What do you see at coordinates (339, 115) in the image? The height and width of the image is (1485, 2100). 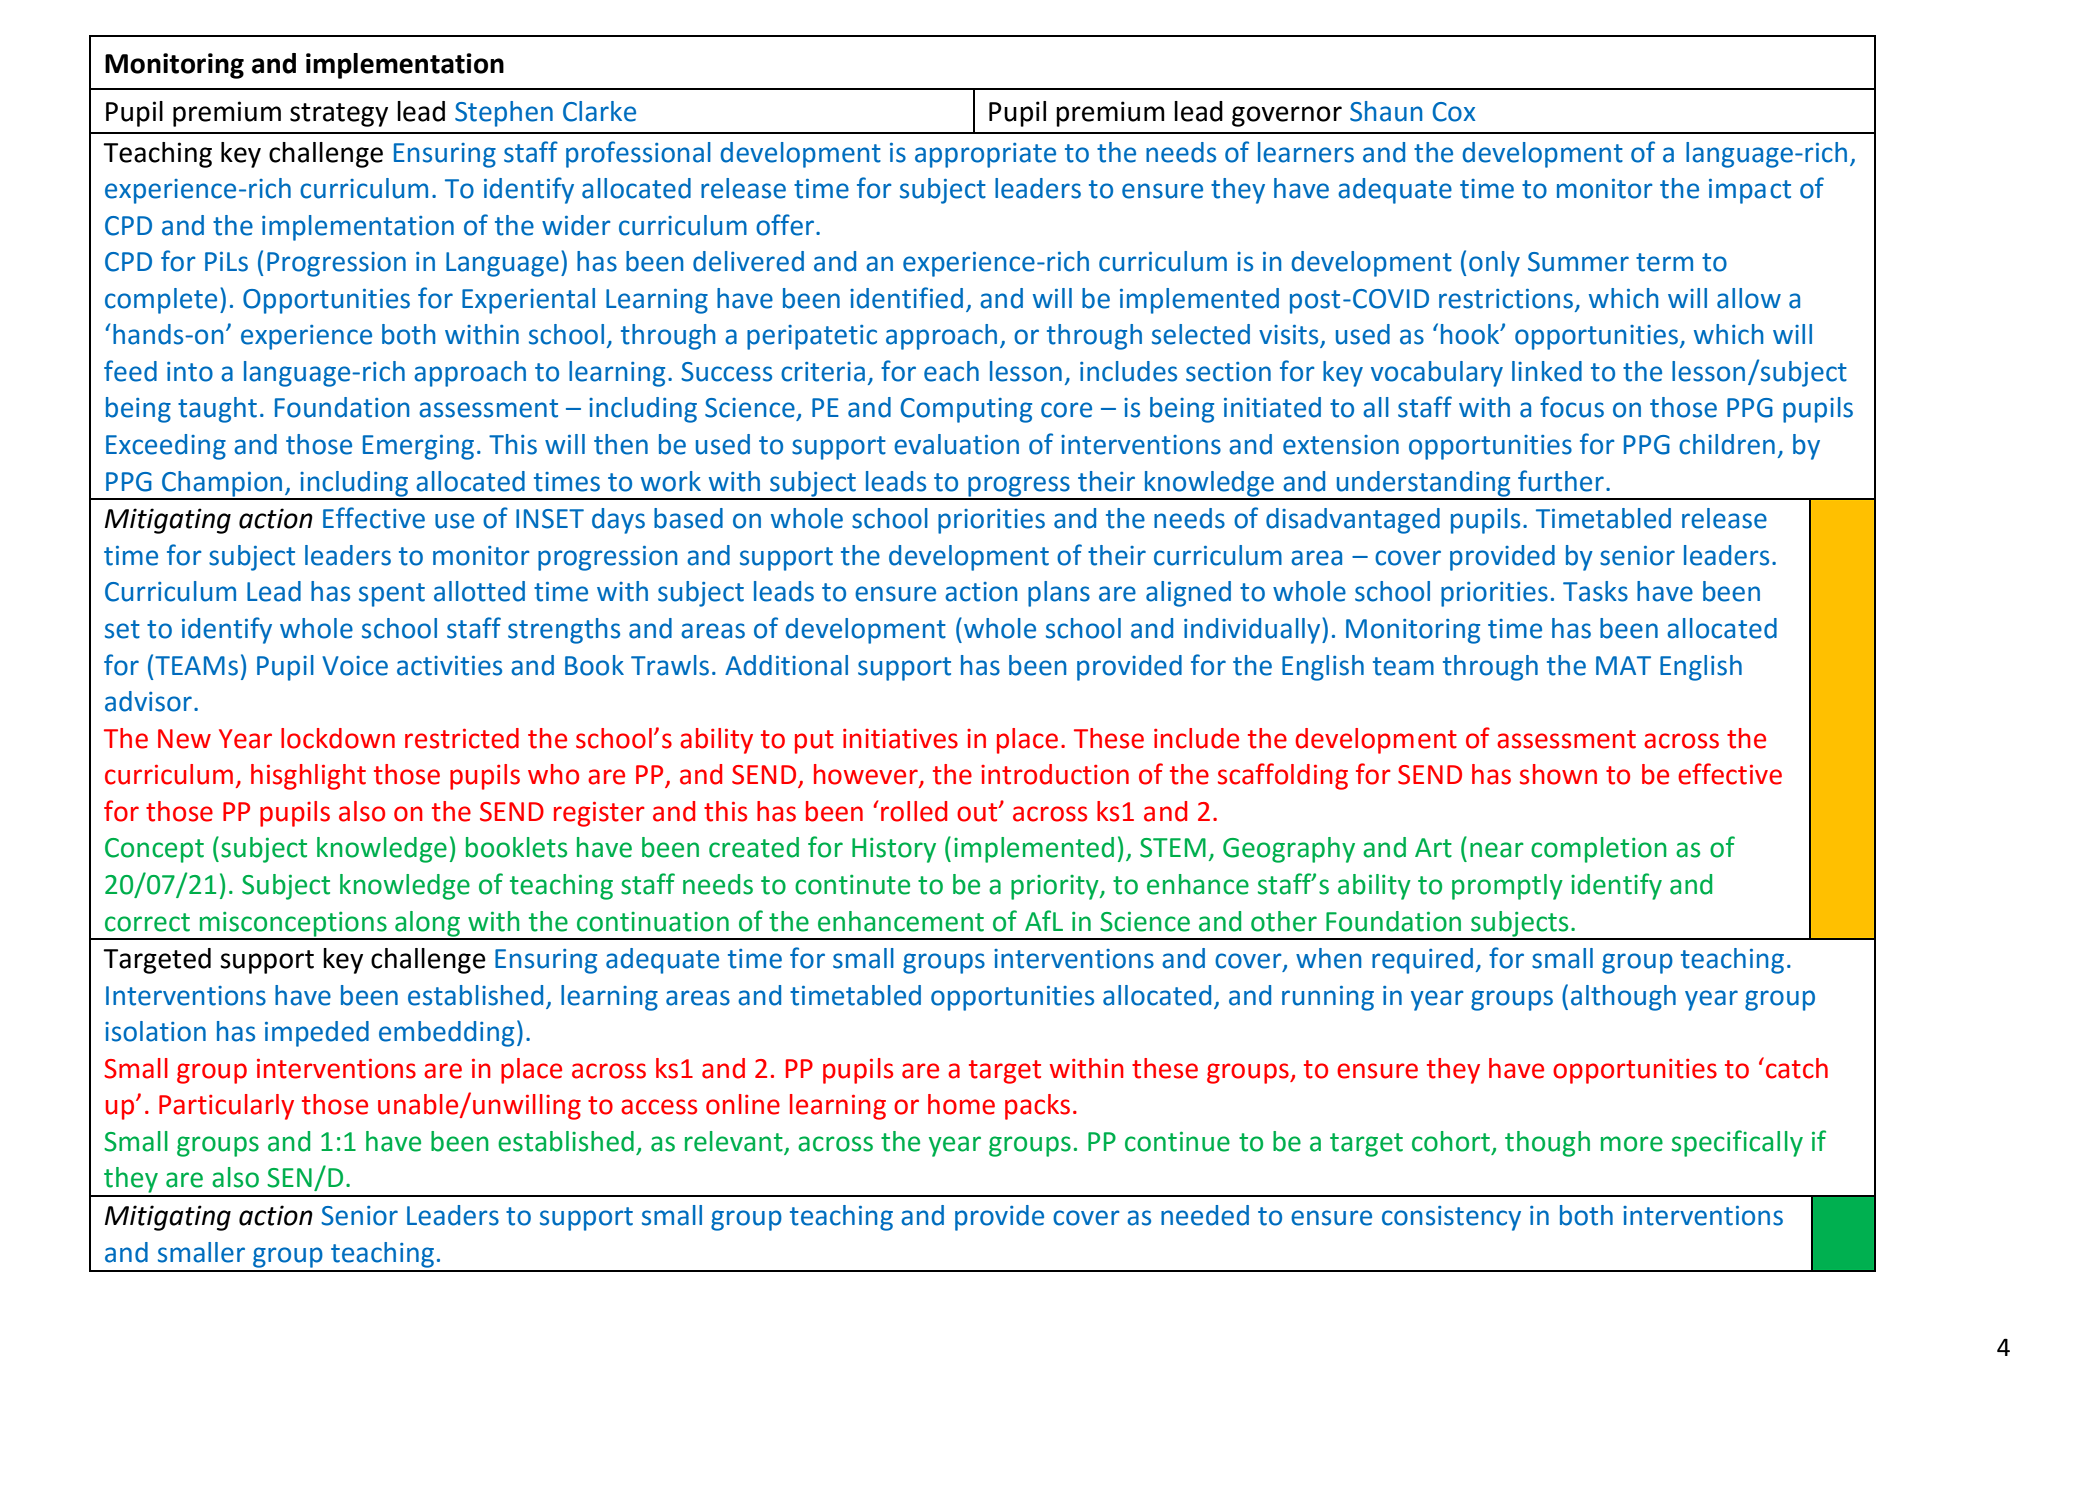 I see `strategy` at bounding box center [339, 115].
